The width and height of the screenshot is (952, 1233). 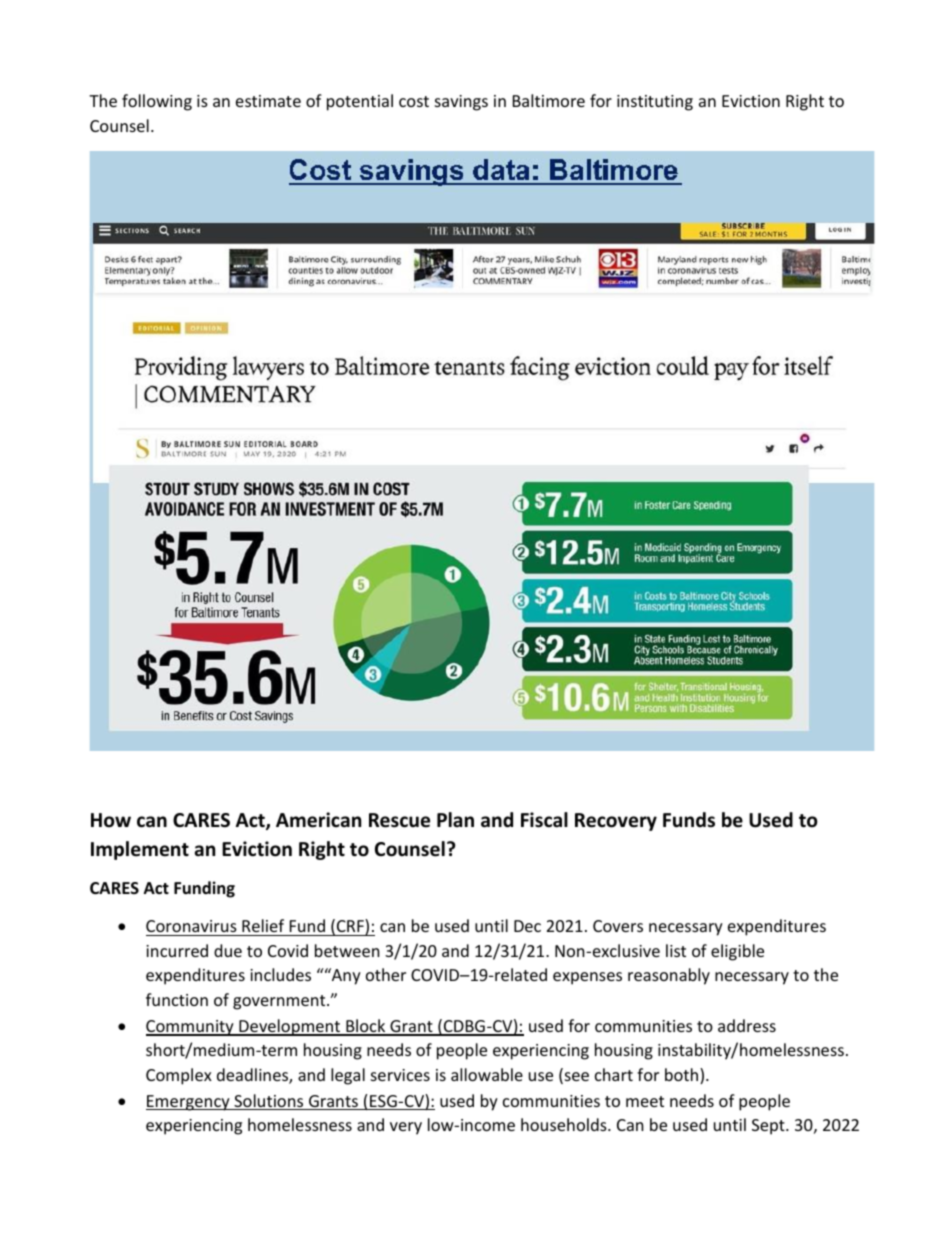 What do you see at coordinates (618, 926) in the screenshot?
I see `Covers` at bounding box center [618, 926].
